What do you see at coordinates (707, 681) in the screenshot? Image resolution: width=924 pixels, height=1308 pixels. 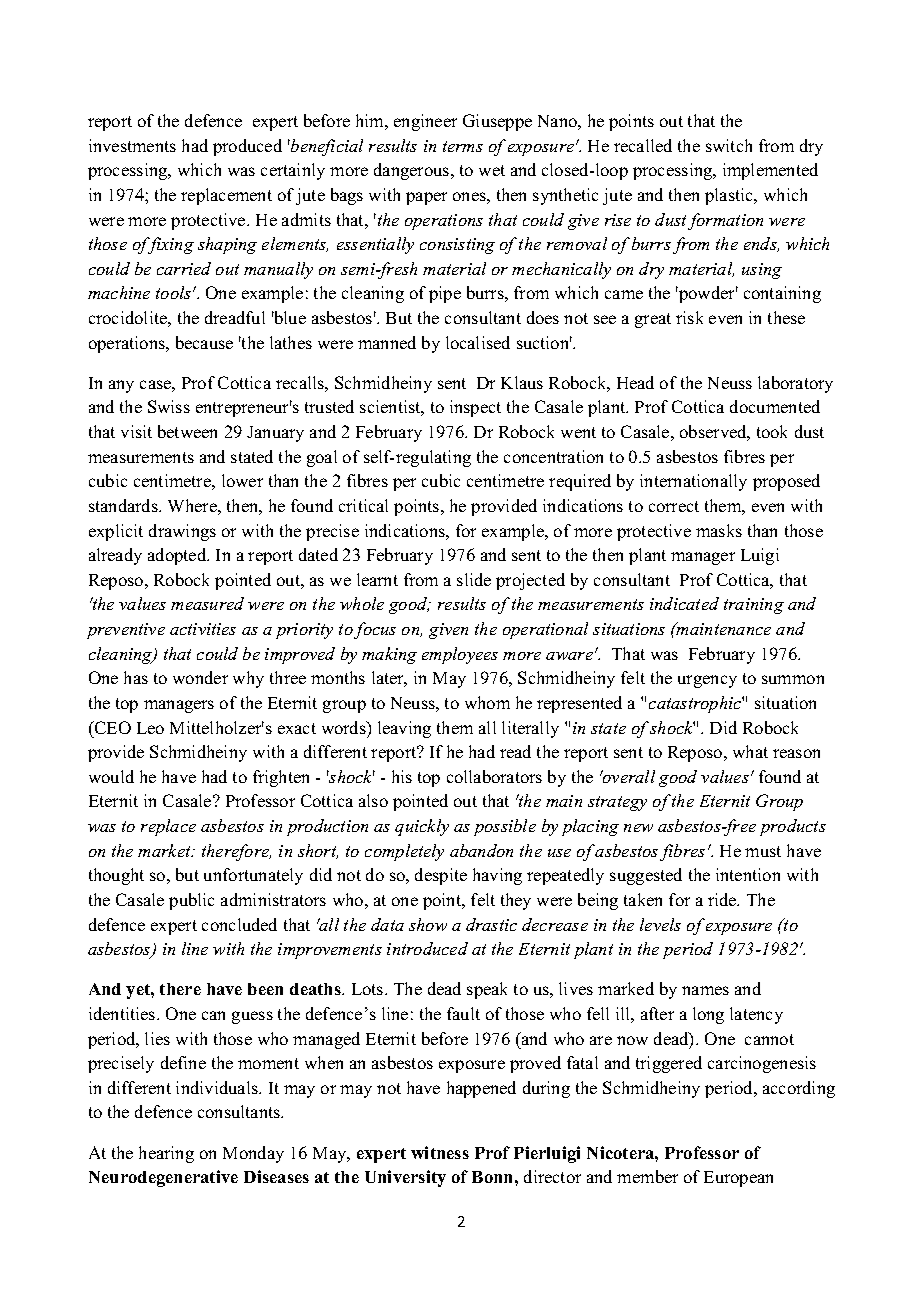 I see `urgency` at bounding box center [707, 681].
